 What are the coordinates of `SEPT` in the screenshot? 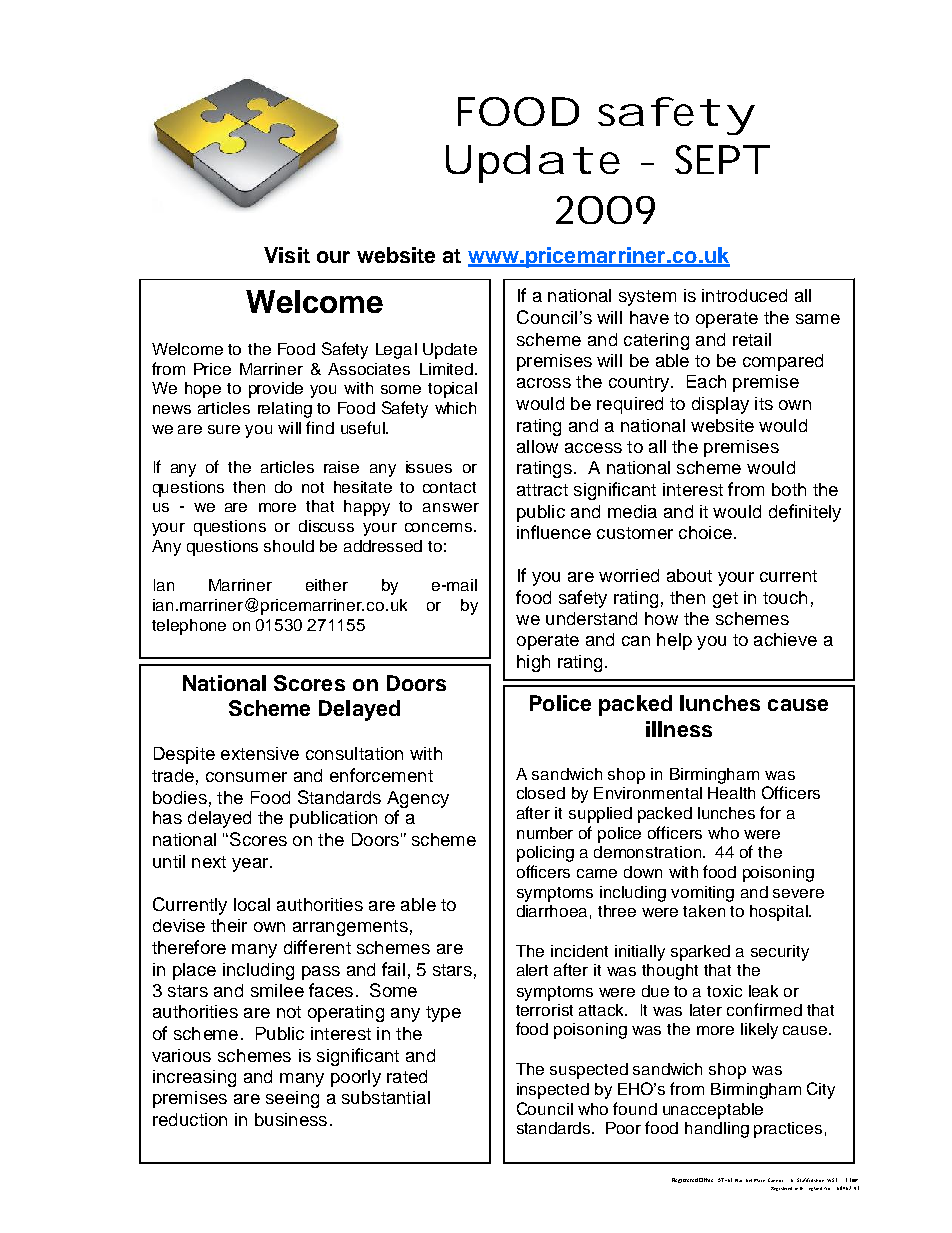 It's located at (720, 159).
